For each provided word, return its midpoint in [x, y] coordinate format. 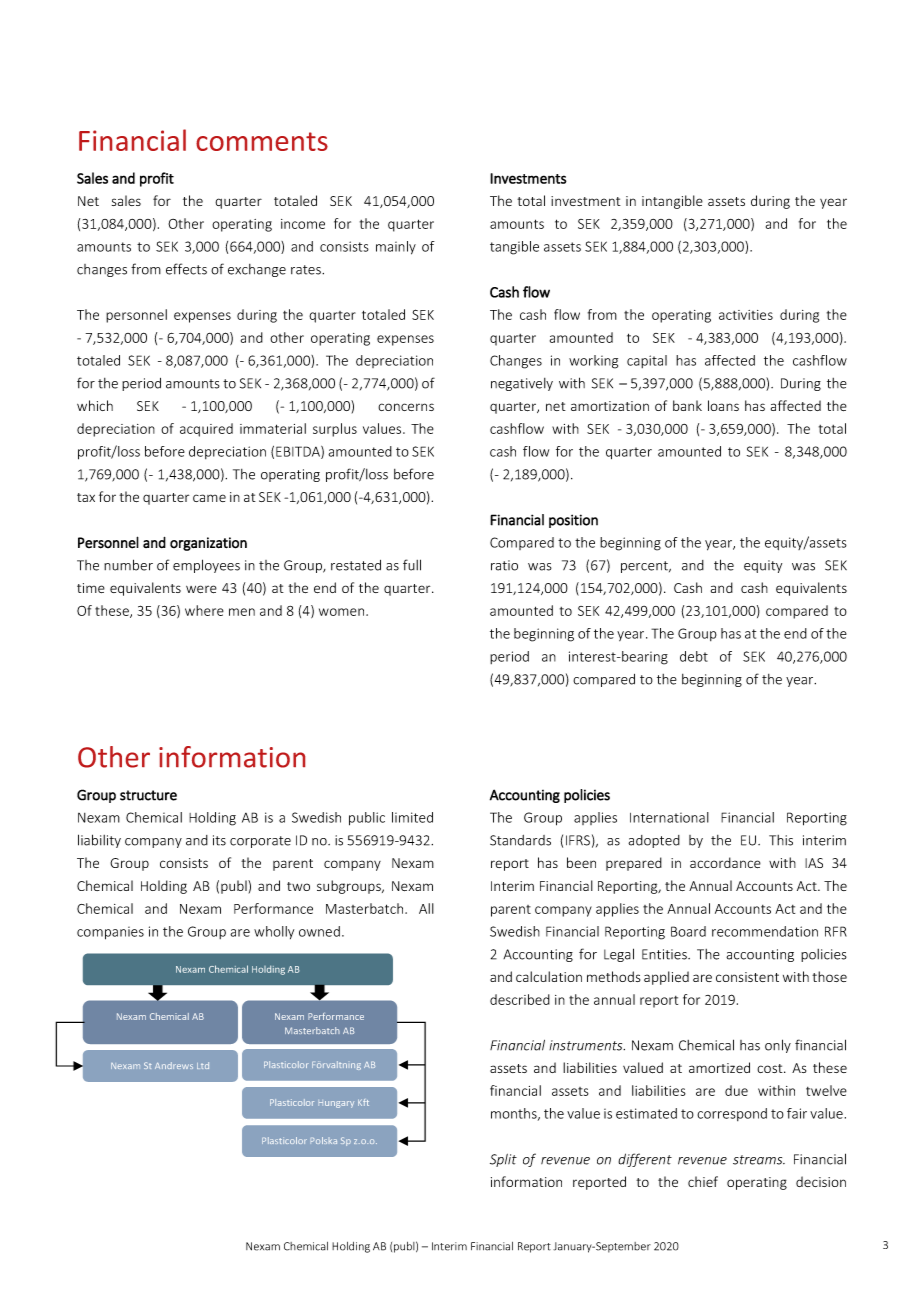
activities [746, 315]
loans [723, 405]
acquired [206, 430]
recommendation [765, 931]
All [426, 908]
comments [262, 141]
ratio [504, 565]
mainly [396, 248]
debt [694, 656]
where [204, 610]
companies [110, 933]
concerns [406, 407]
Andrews [174, 1065]
